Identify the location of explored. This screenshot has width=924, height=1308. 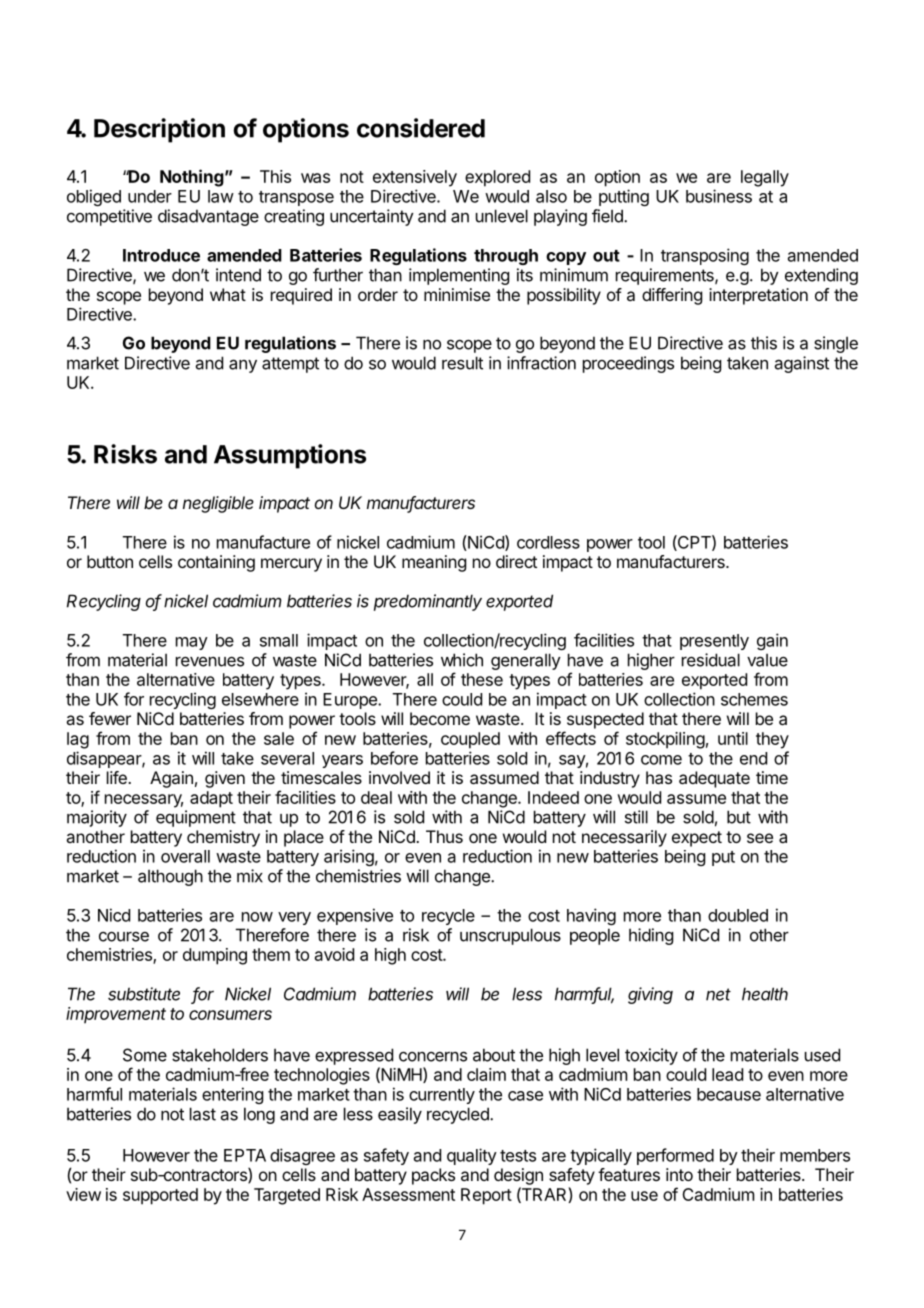
(497, 178).
